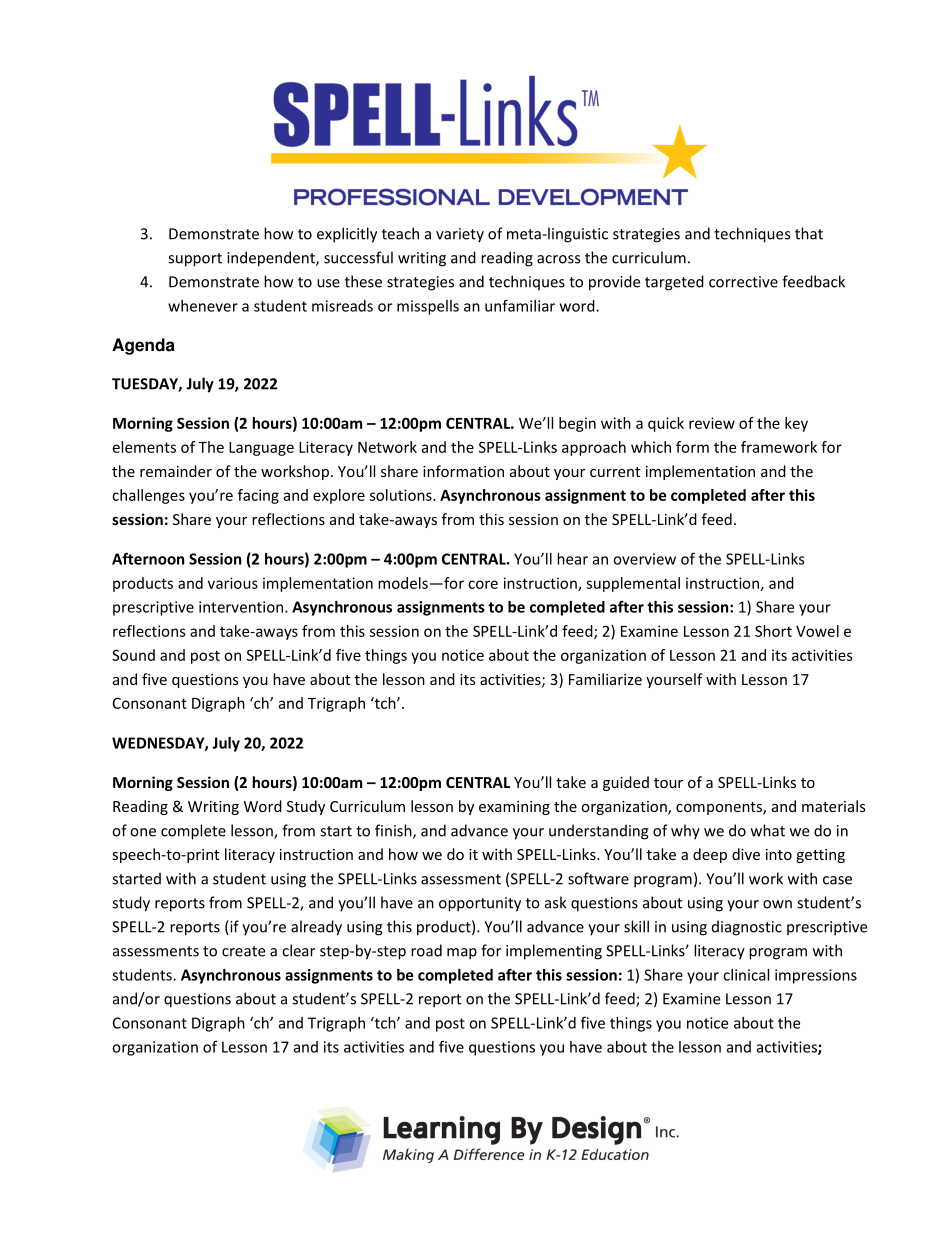  I want to click on Short, so click(773, 631).
